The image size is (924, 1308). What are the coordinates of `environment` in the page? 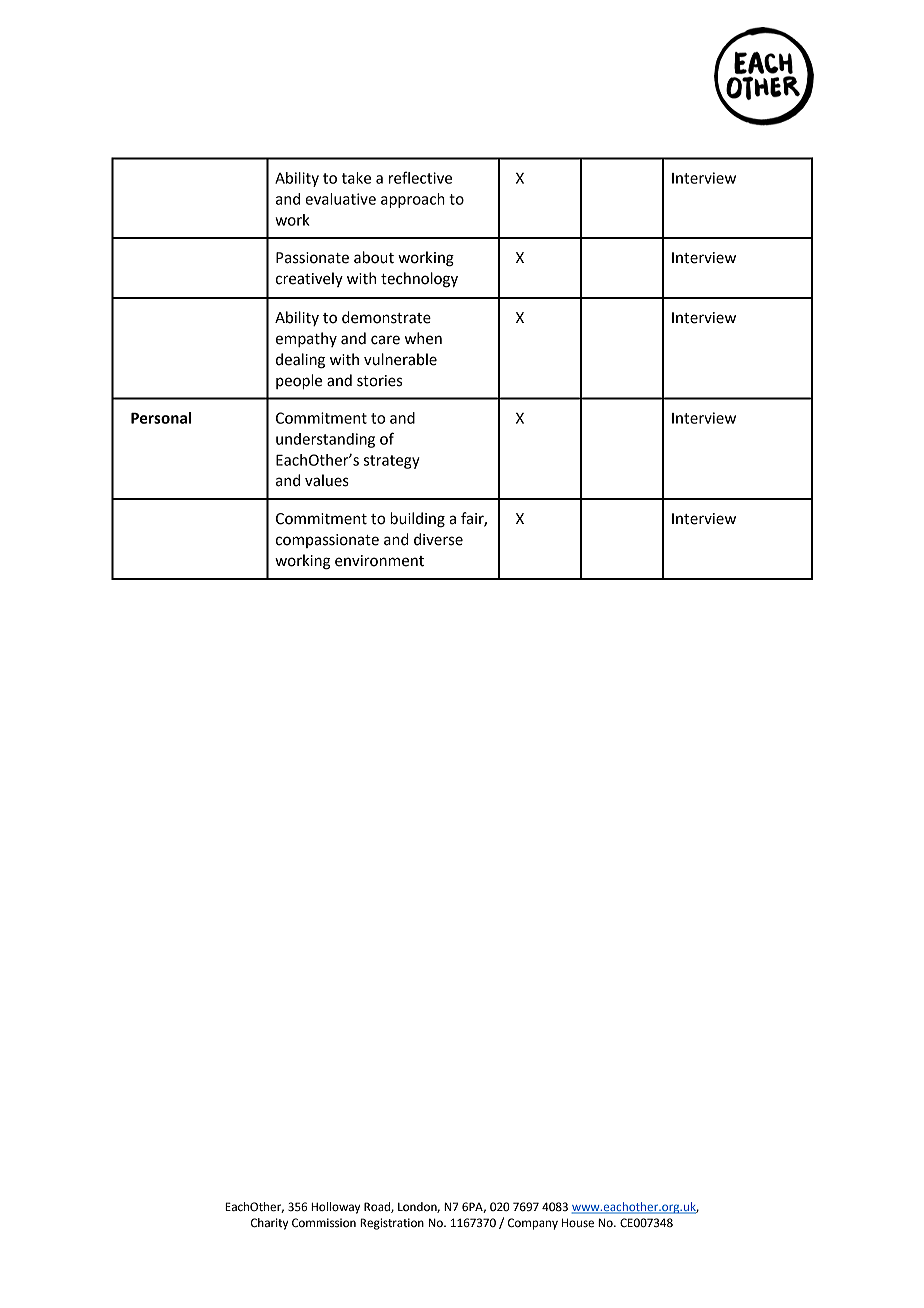 It's located at (379, 561).
